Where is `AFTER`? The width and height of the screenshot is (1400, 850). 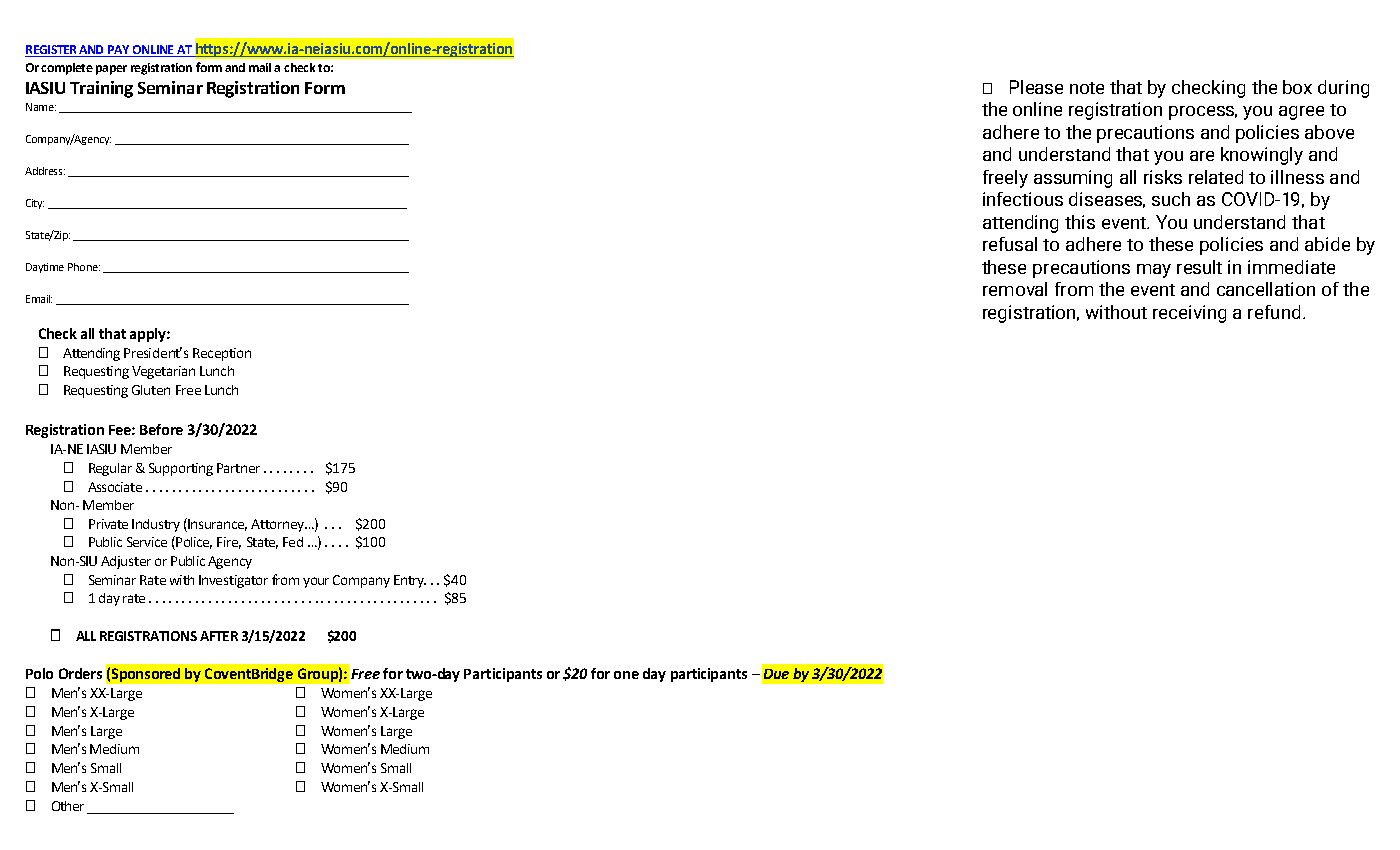 AFTER is located at coordinates (219, 636).
